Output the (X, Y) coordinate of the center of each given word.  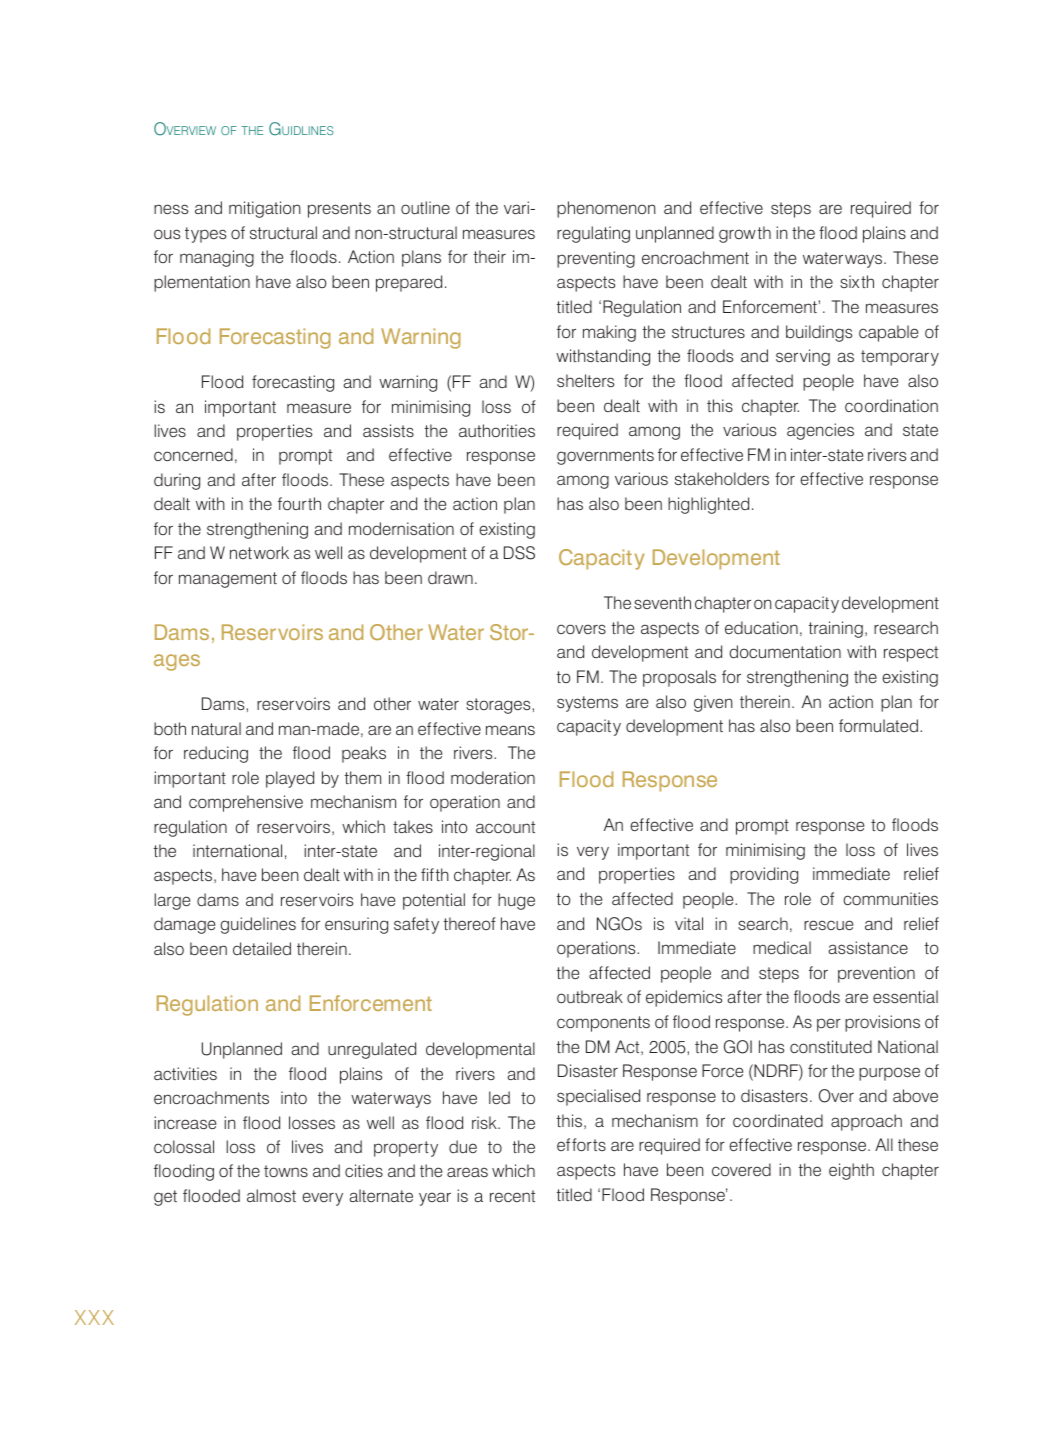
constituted (831, 1046)
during (177, 481)
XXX (94, 1317)
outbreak (590, 996)
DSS (519, 553)
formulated (880, 725)
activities (185, 1073)
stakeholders (722, 478)
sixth (857, 281)
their (490, 256)
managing (217, 258)
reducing (216, 754)
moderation (493, 777)
